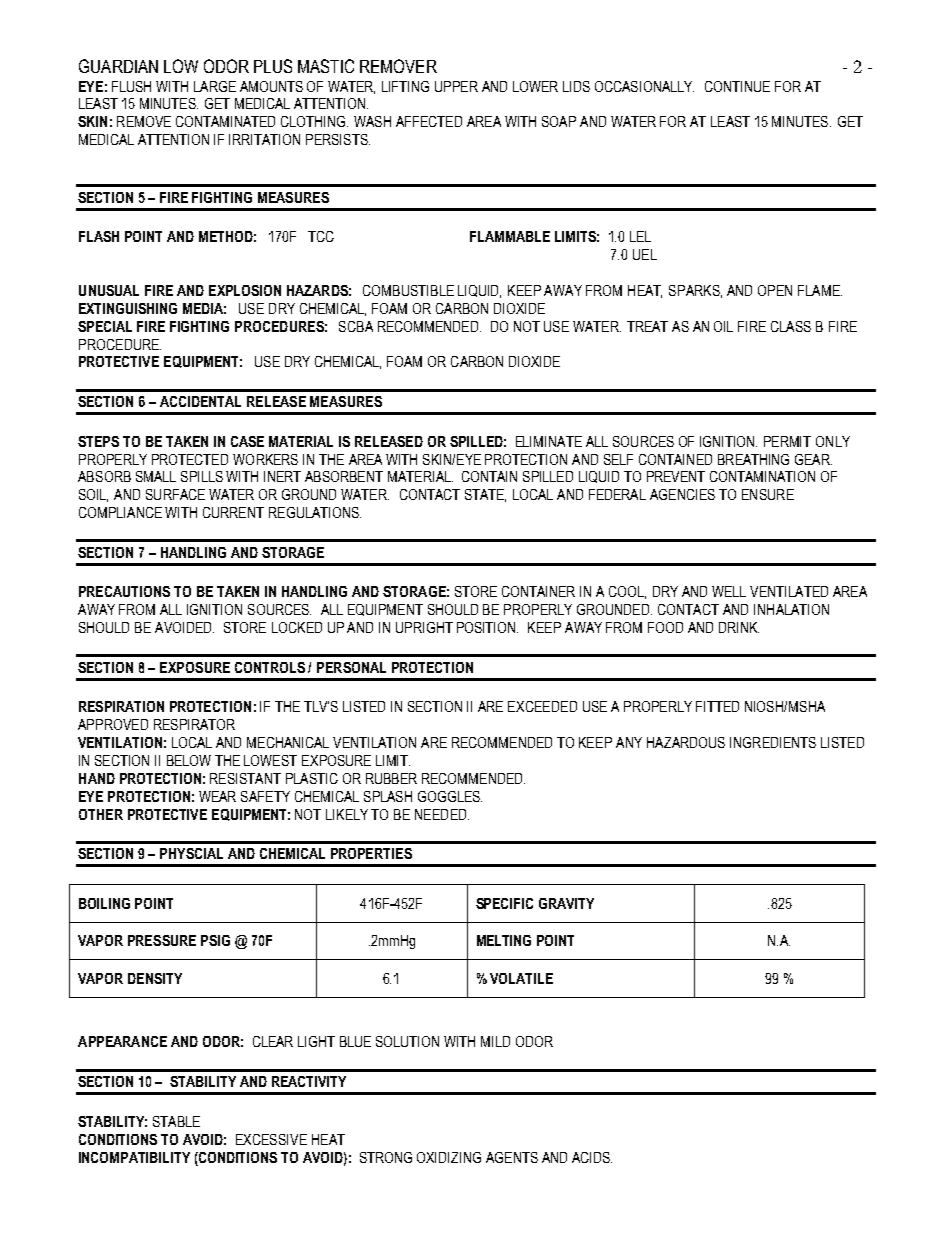 The image size is (952, 1233). Describe the element at coordinates (504, 903) in the page. I see `SPECIFIC` at that location.
